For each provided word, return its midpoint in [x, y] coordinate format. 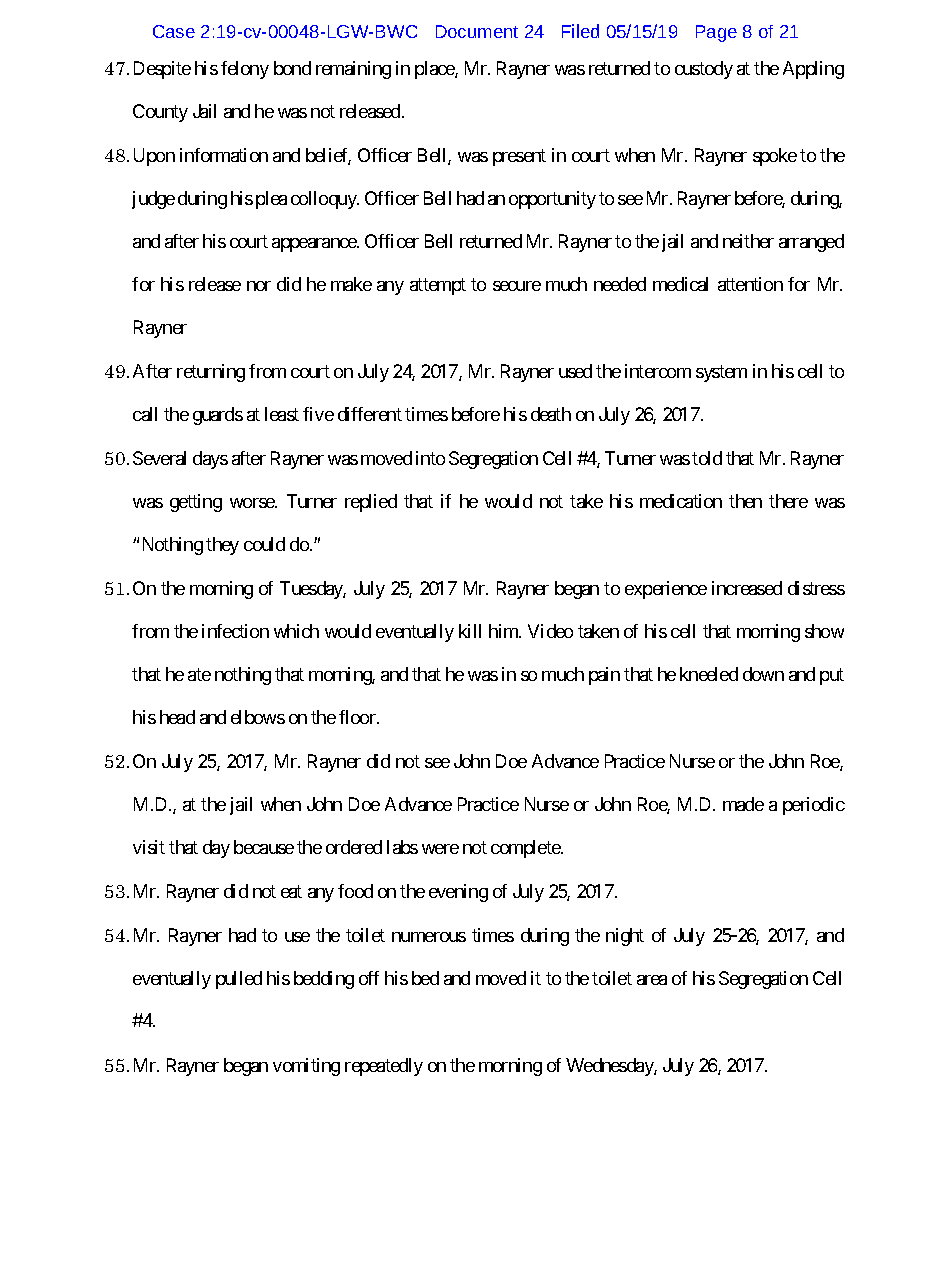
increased [747, 588]
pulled [239, 980]
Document [477, 31]
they [222, 546]
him [504, 631]
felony [245, 70]
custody [704, 70]
